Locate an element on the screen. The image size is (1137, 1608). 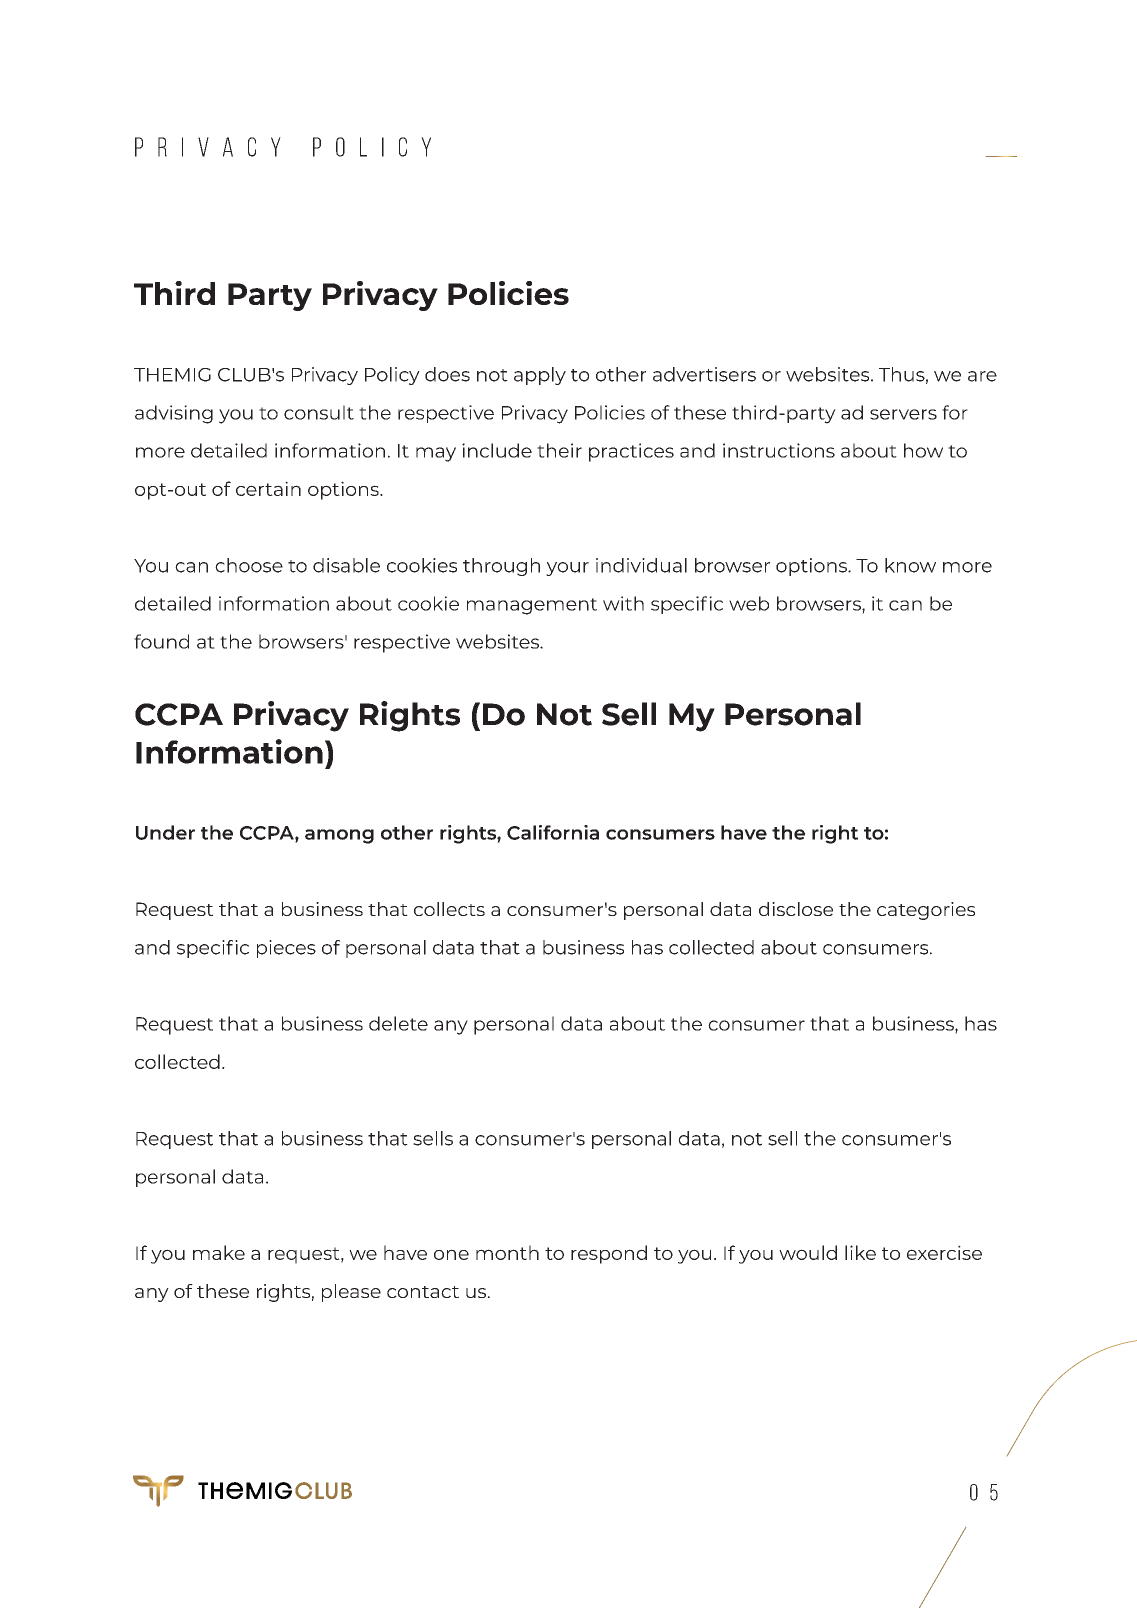
consult is located at coordinates (319, 412).
